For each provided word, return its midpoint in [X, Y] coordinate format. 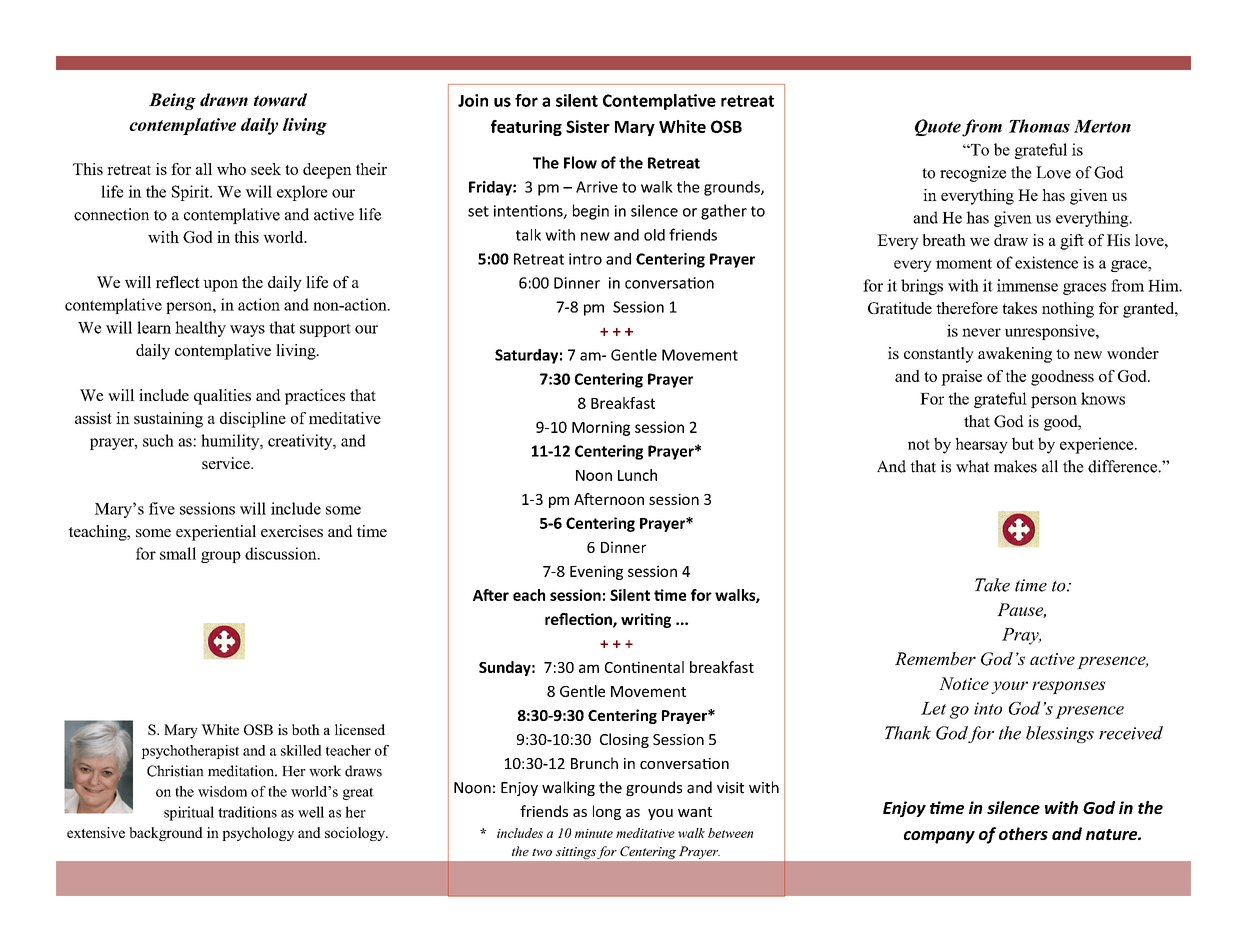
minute [594, 833]
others [1023, 833]
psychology [258, 834]
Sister [588, 126]
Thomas [1039, 126]
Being [172, 101]
